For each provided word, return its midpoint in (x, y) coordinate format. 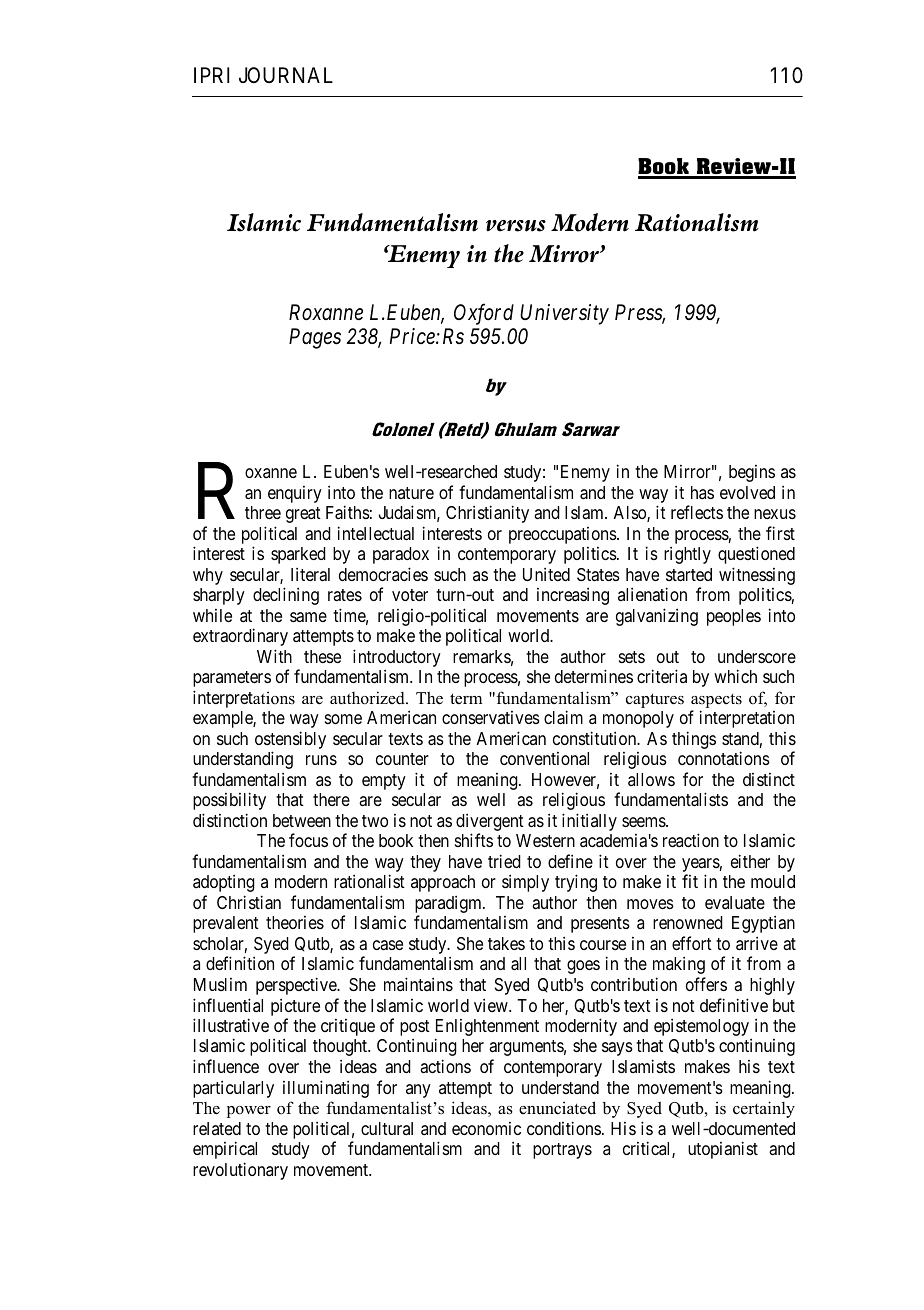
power (249, 1112)
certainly (764, 1109)
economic (486, 1128)
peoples (734, 617)
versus (516, 226)
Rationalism (697, 222)
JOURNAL (286, 75)
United (546, 574)
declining (286, 596)
